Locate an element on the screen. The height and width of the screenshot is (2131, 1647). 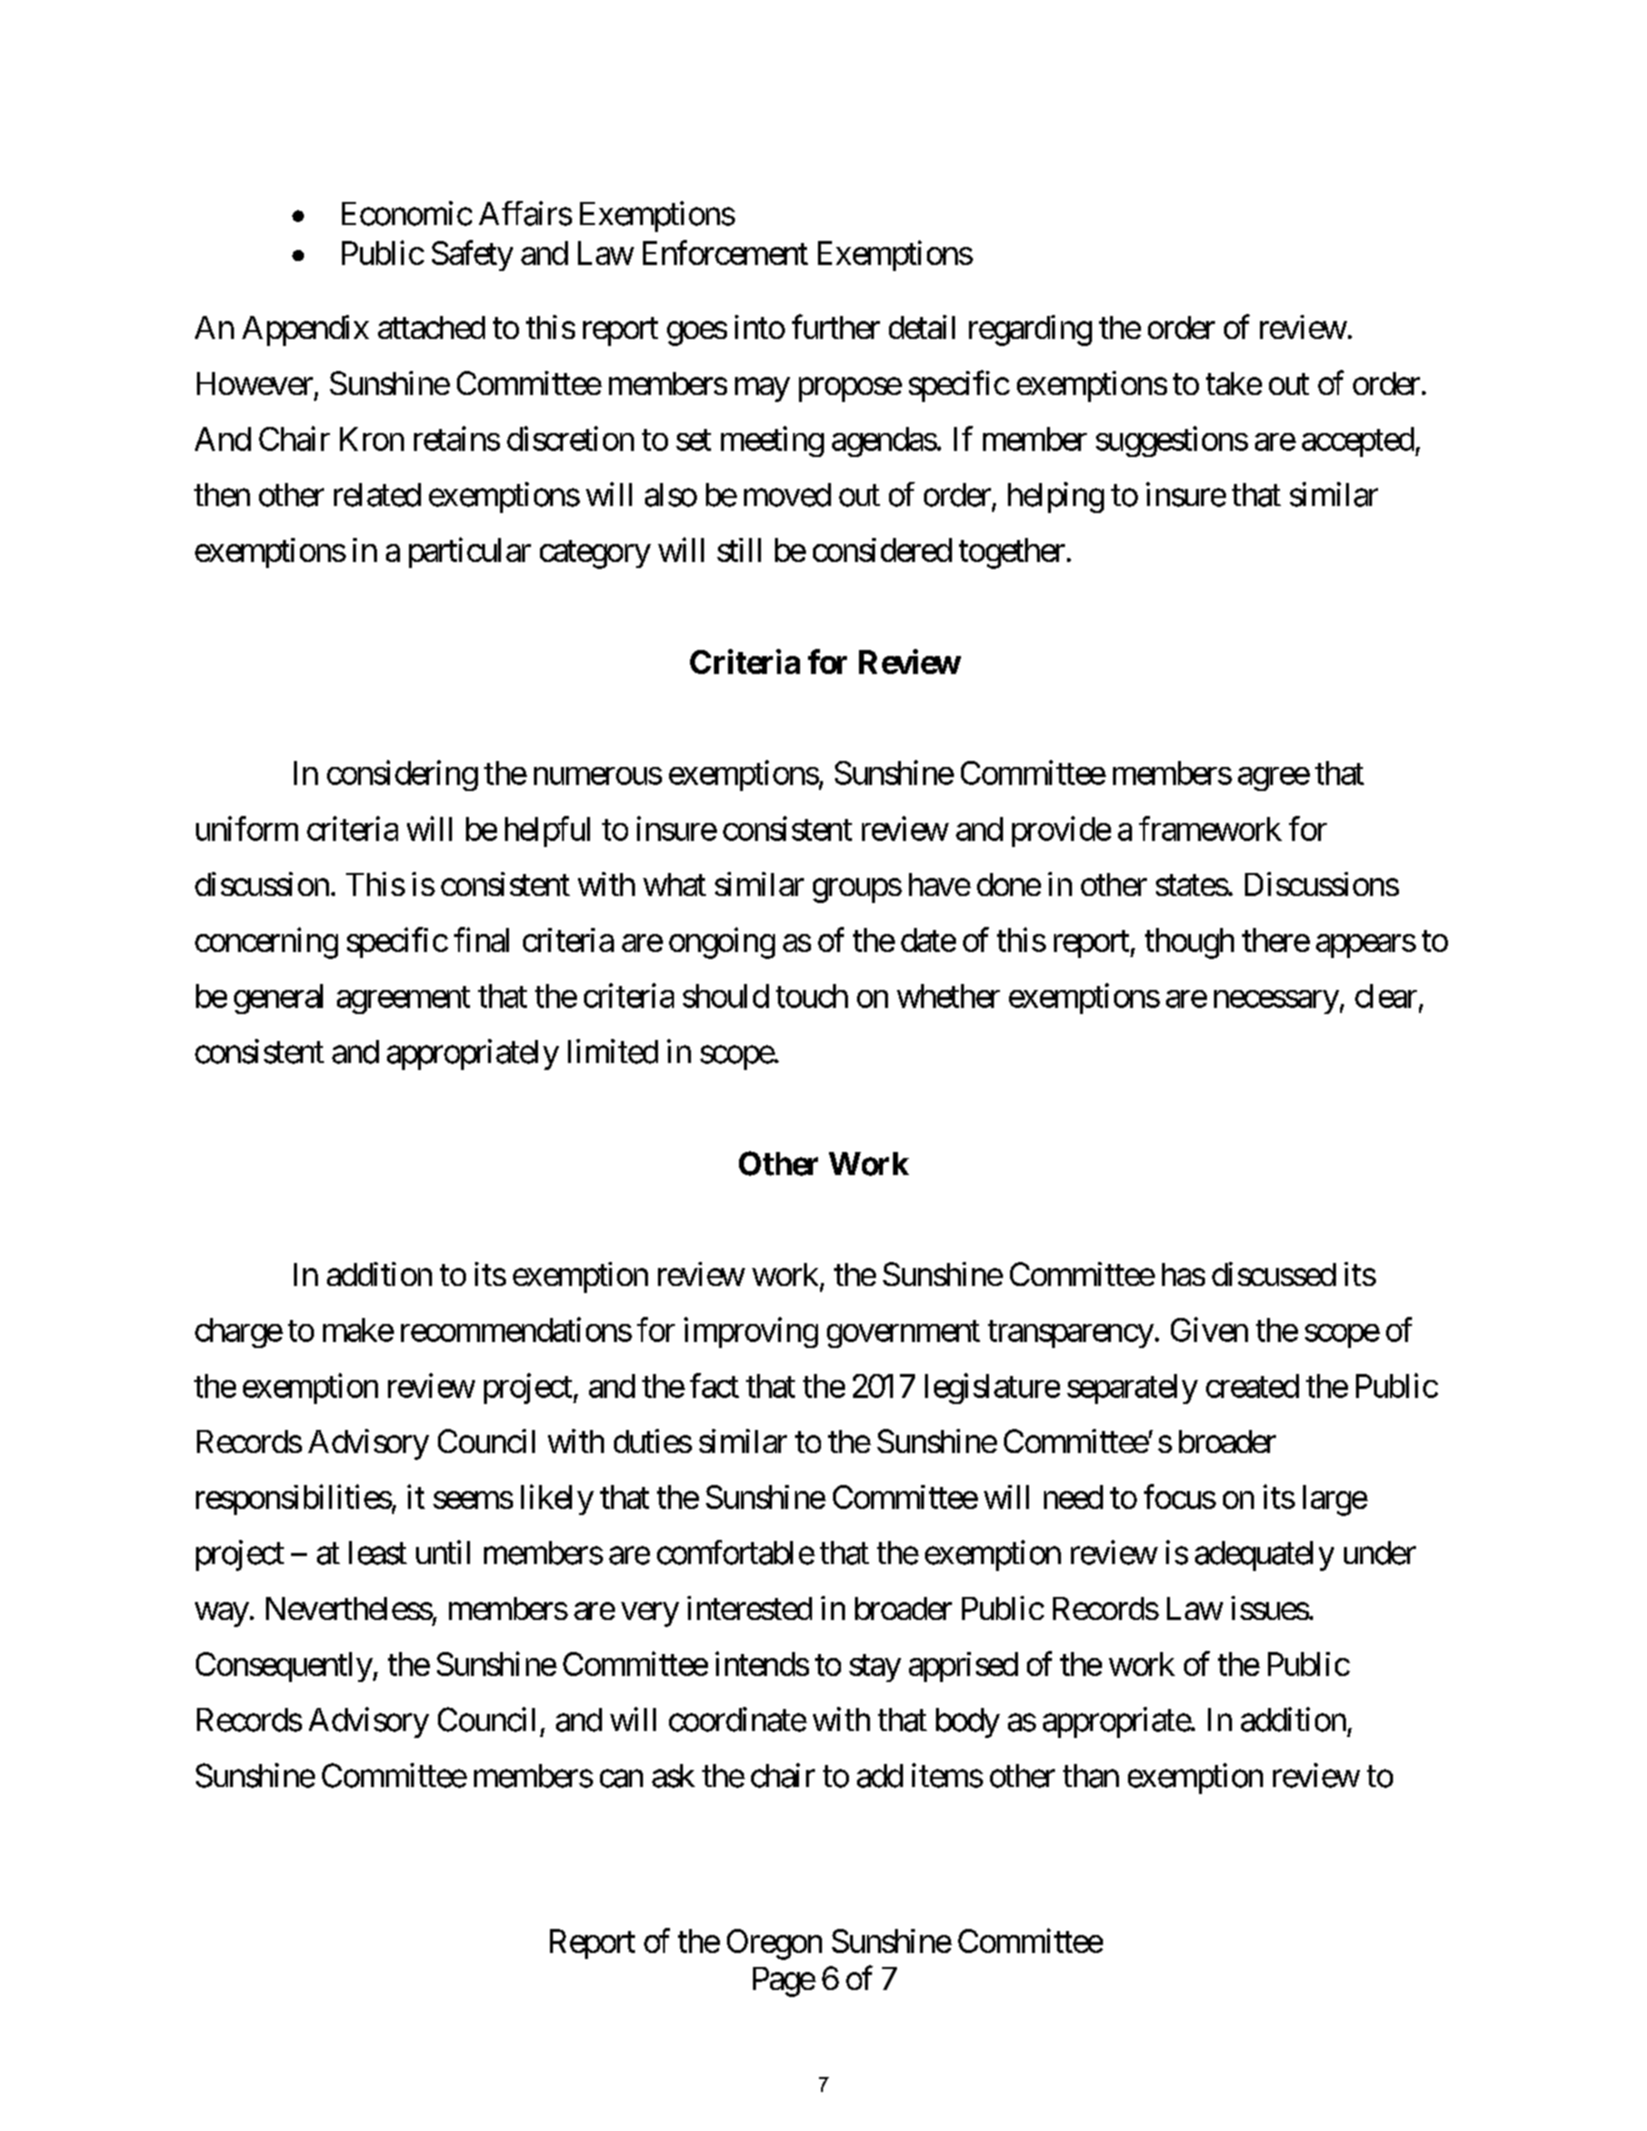
Oregon is located at coordinates (774, 1944).
